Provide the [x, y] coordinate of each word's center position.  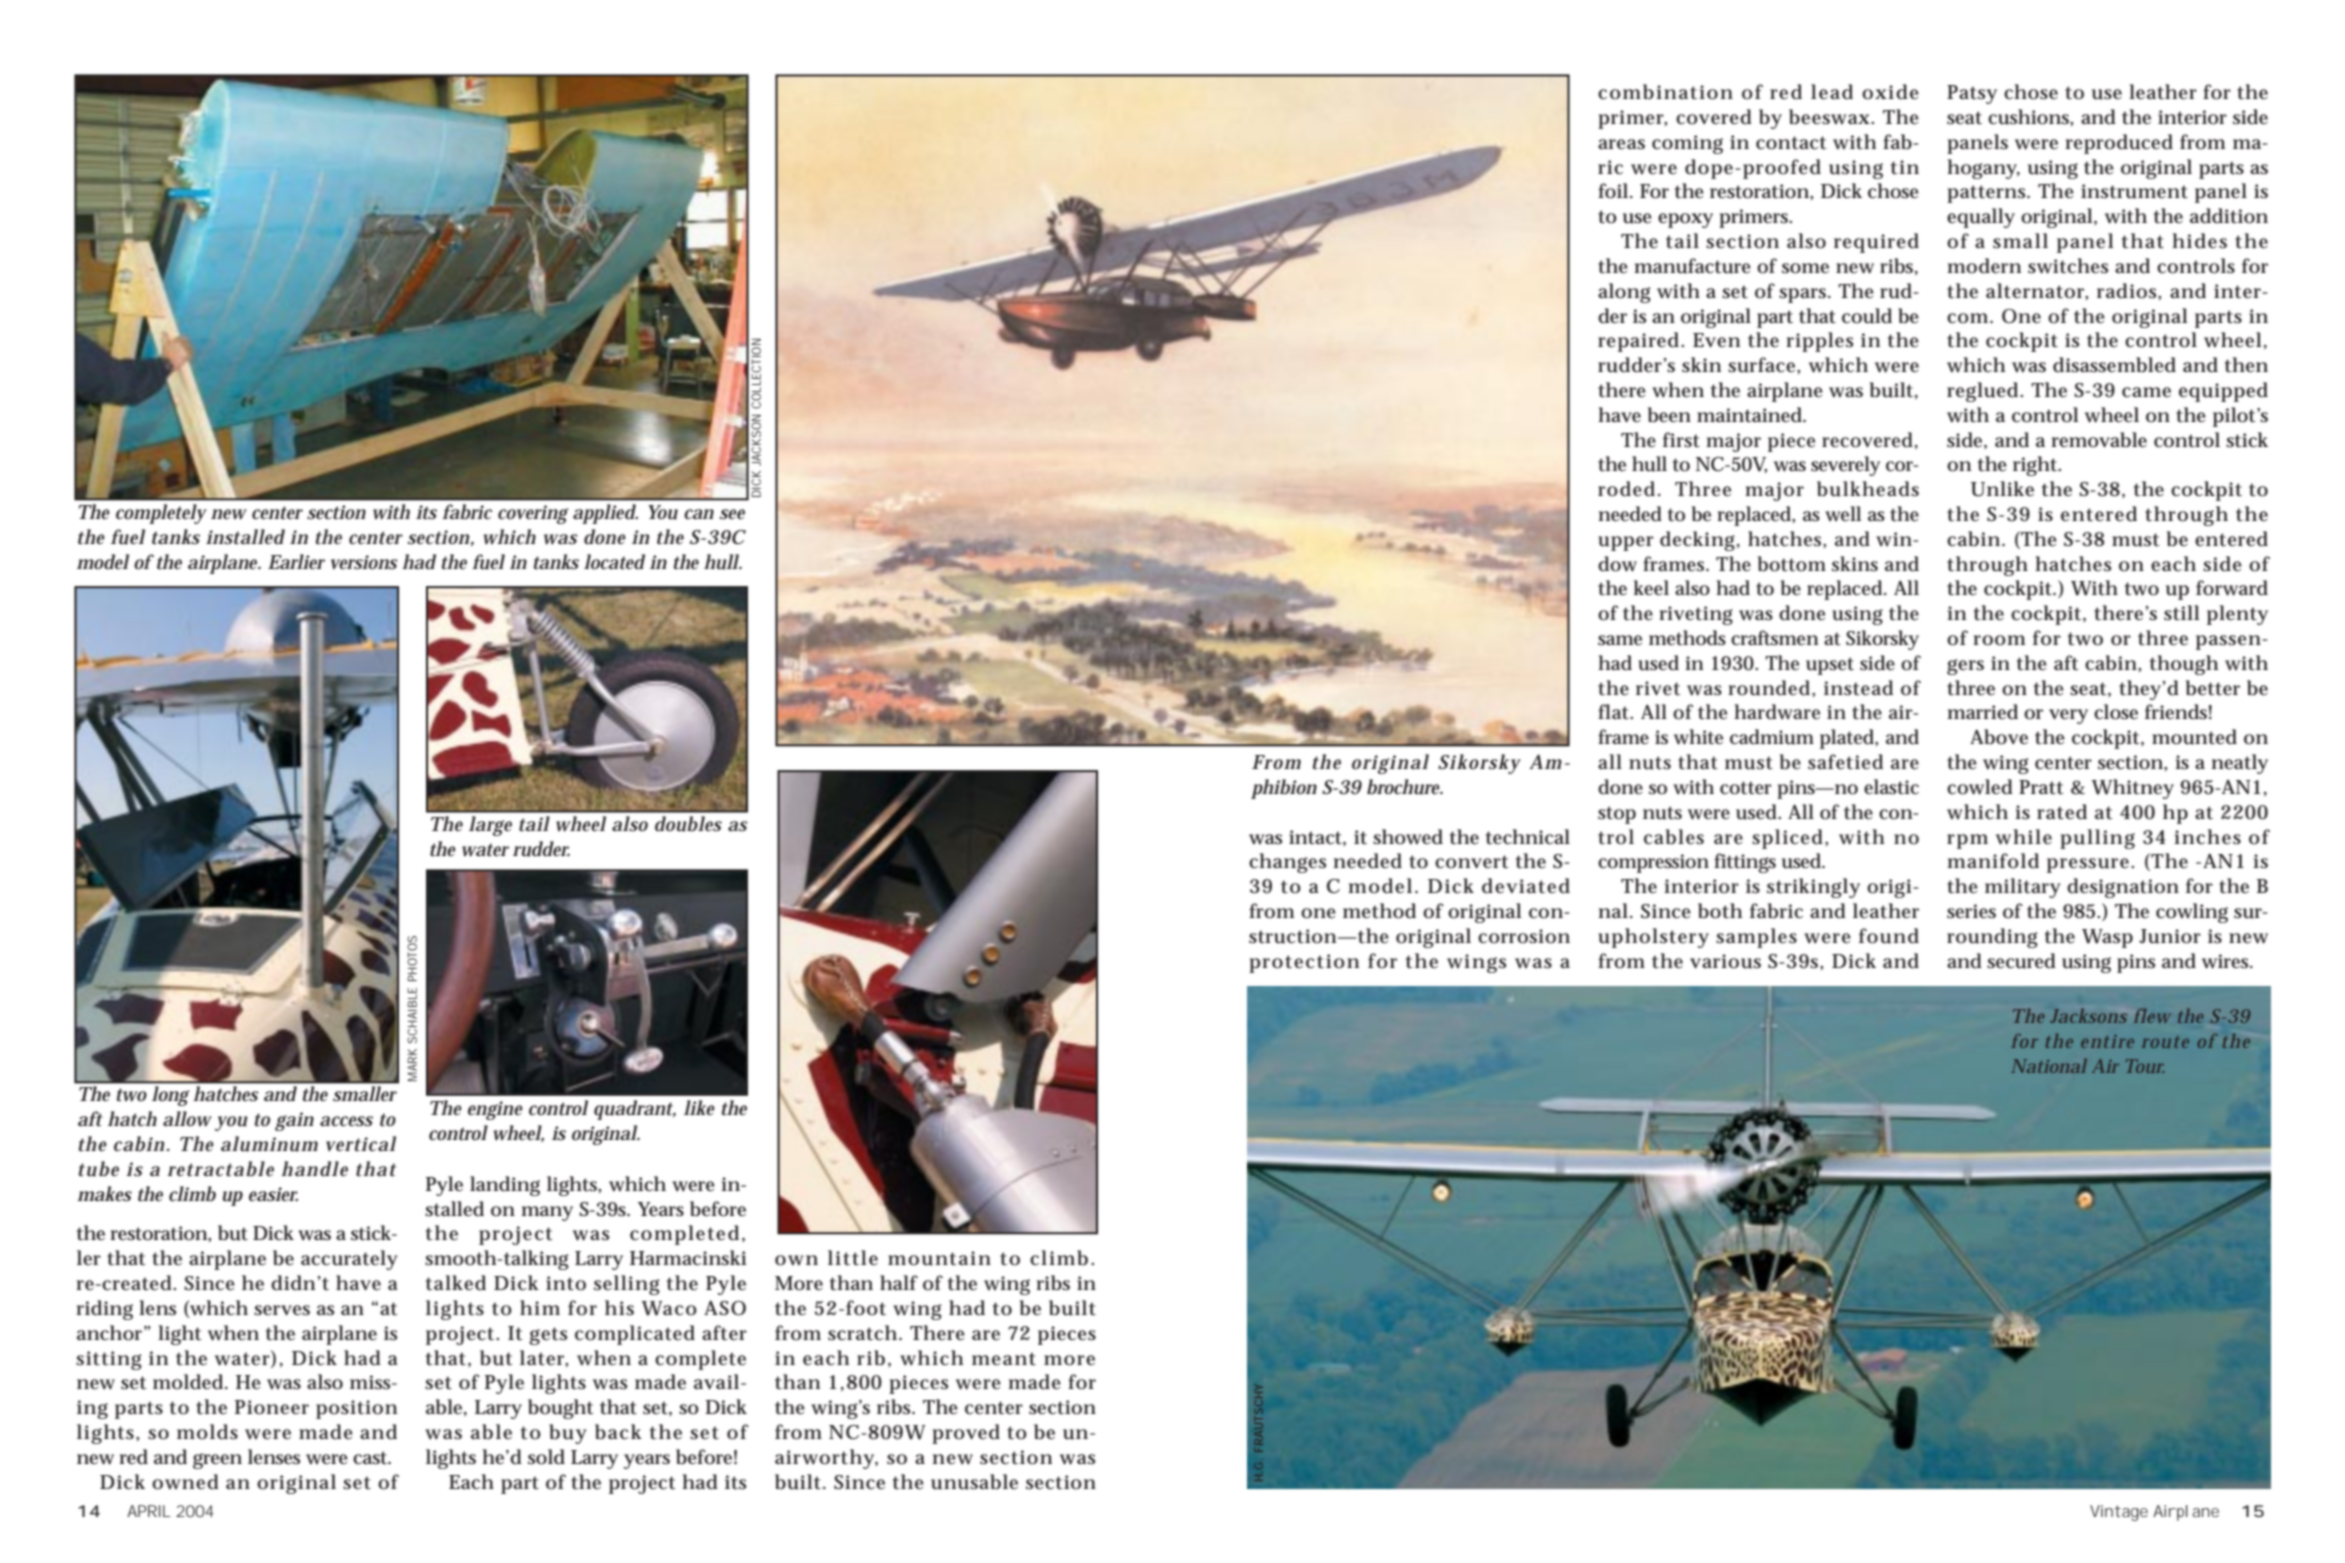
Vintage [2119, 1513]
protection [1304, 963]
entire [2107, 1041]
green [217, 1461]
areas [1621, 144]
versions [364, 562]
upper [1626, 543]
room [1999, 640]
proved [966, 1434]
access [346, 1121]
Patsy [1972, 94]
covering [533, 514]
